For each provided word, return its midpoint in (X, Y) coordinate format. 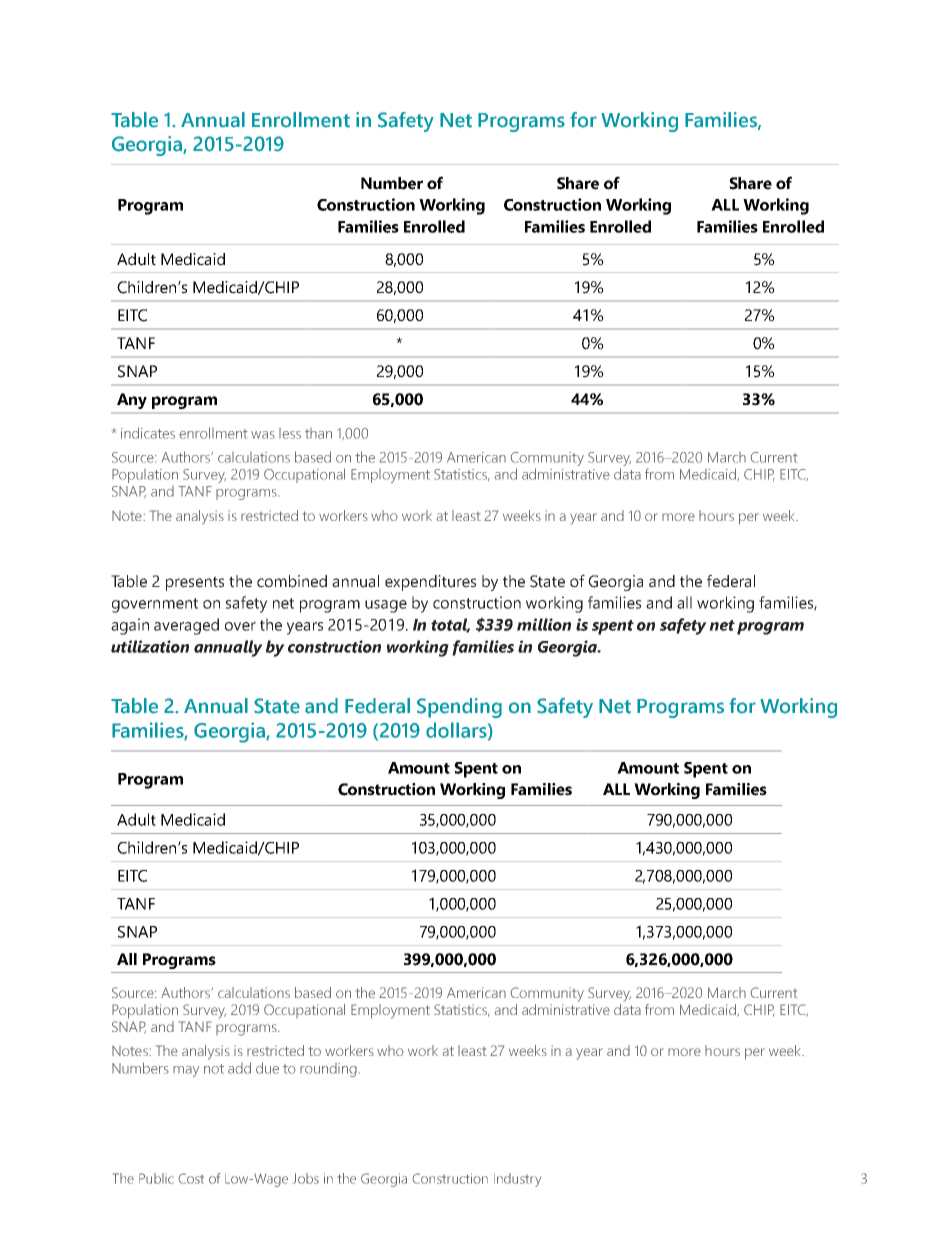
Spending (459, 708)
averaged (186, 626)
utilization (150, 646)
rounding (328, 1070)
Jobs (306, 1178)
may (186, 1071)
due (267, 1068)
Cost (191, 1178)
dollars (457, 731)
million (544, 624)
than (318, 433)
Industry (517, 1180)
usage (386, 606)
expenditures (430, 583)
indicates (148, 433)
